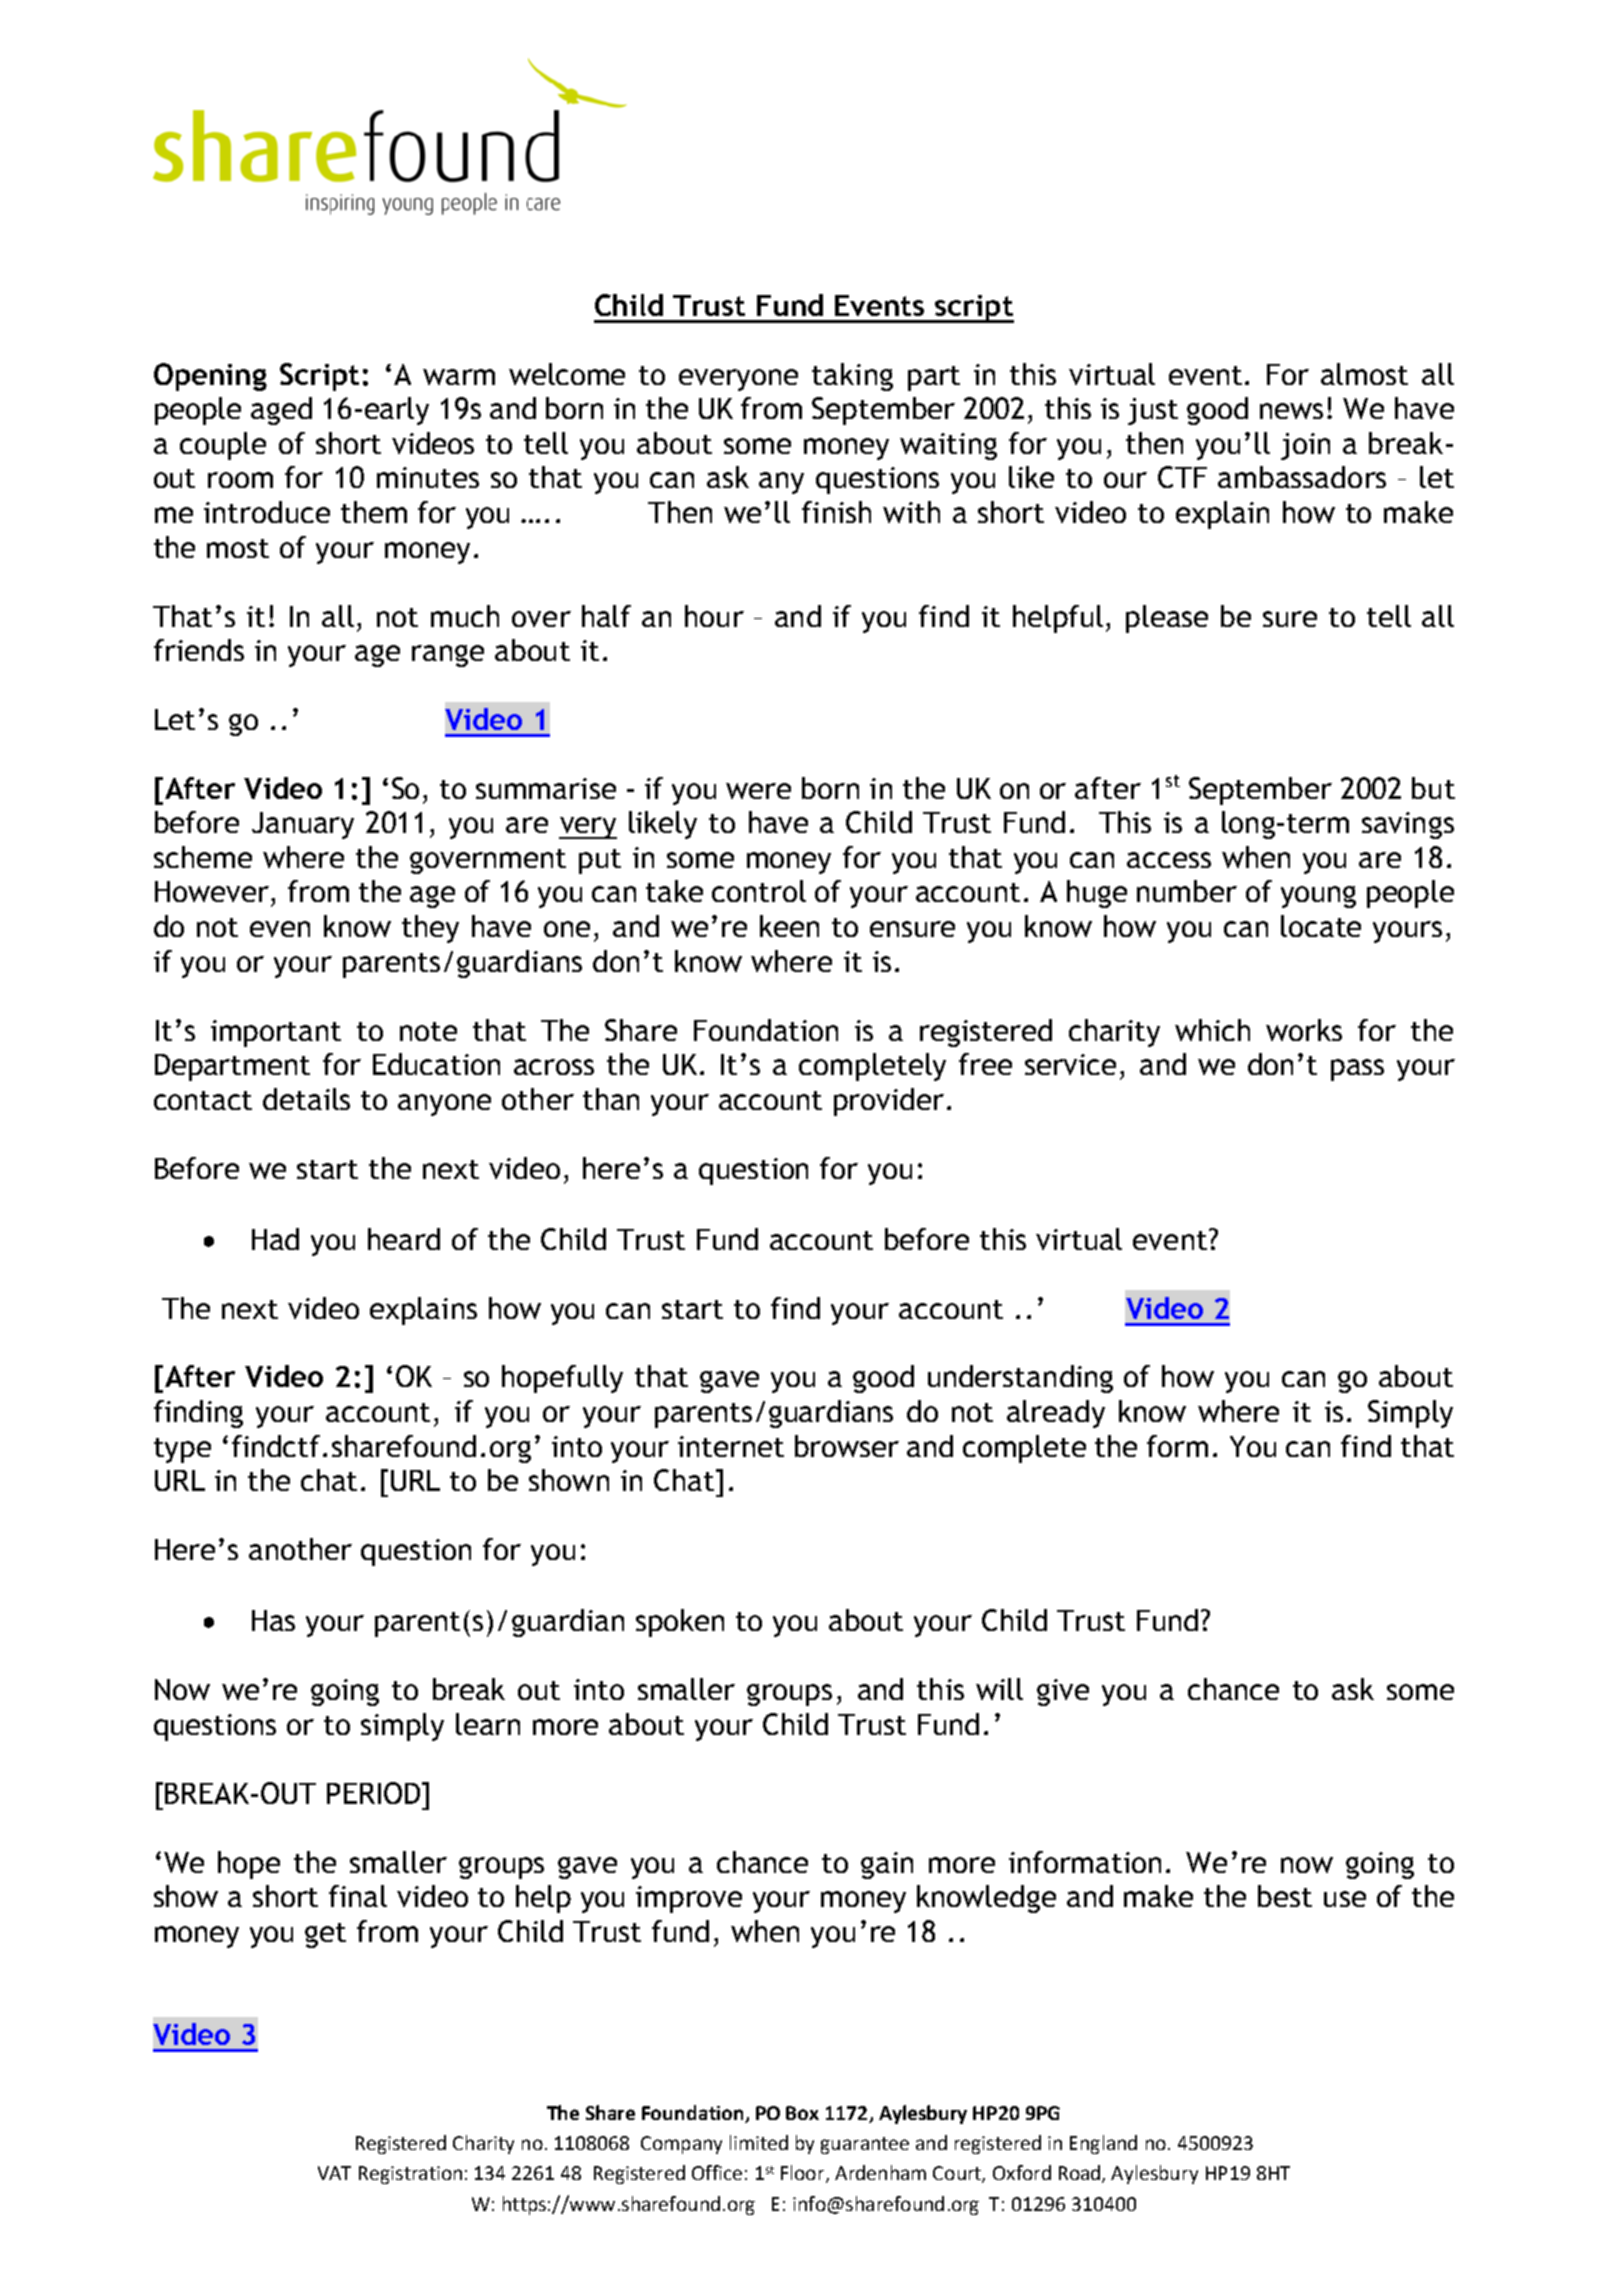  Describe the element at coordinates (847, 1446) in the page. I see `browser` at that location.
